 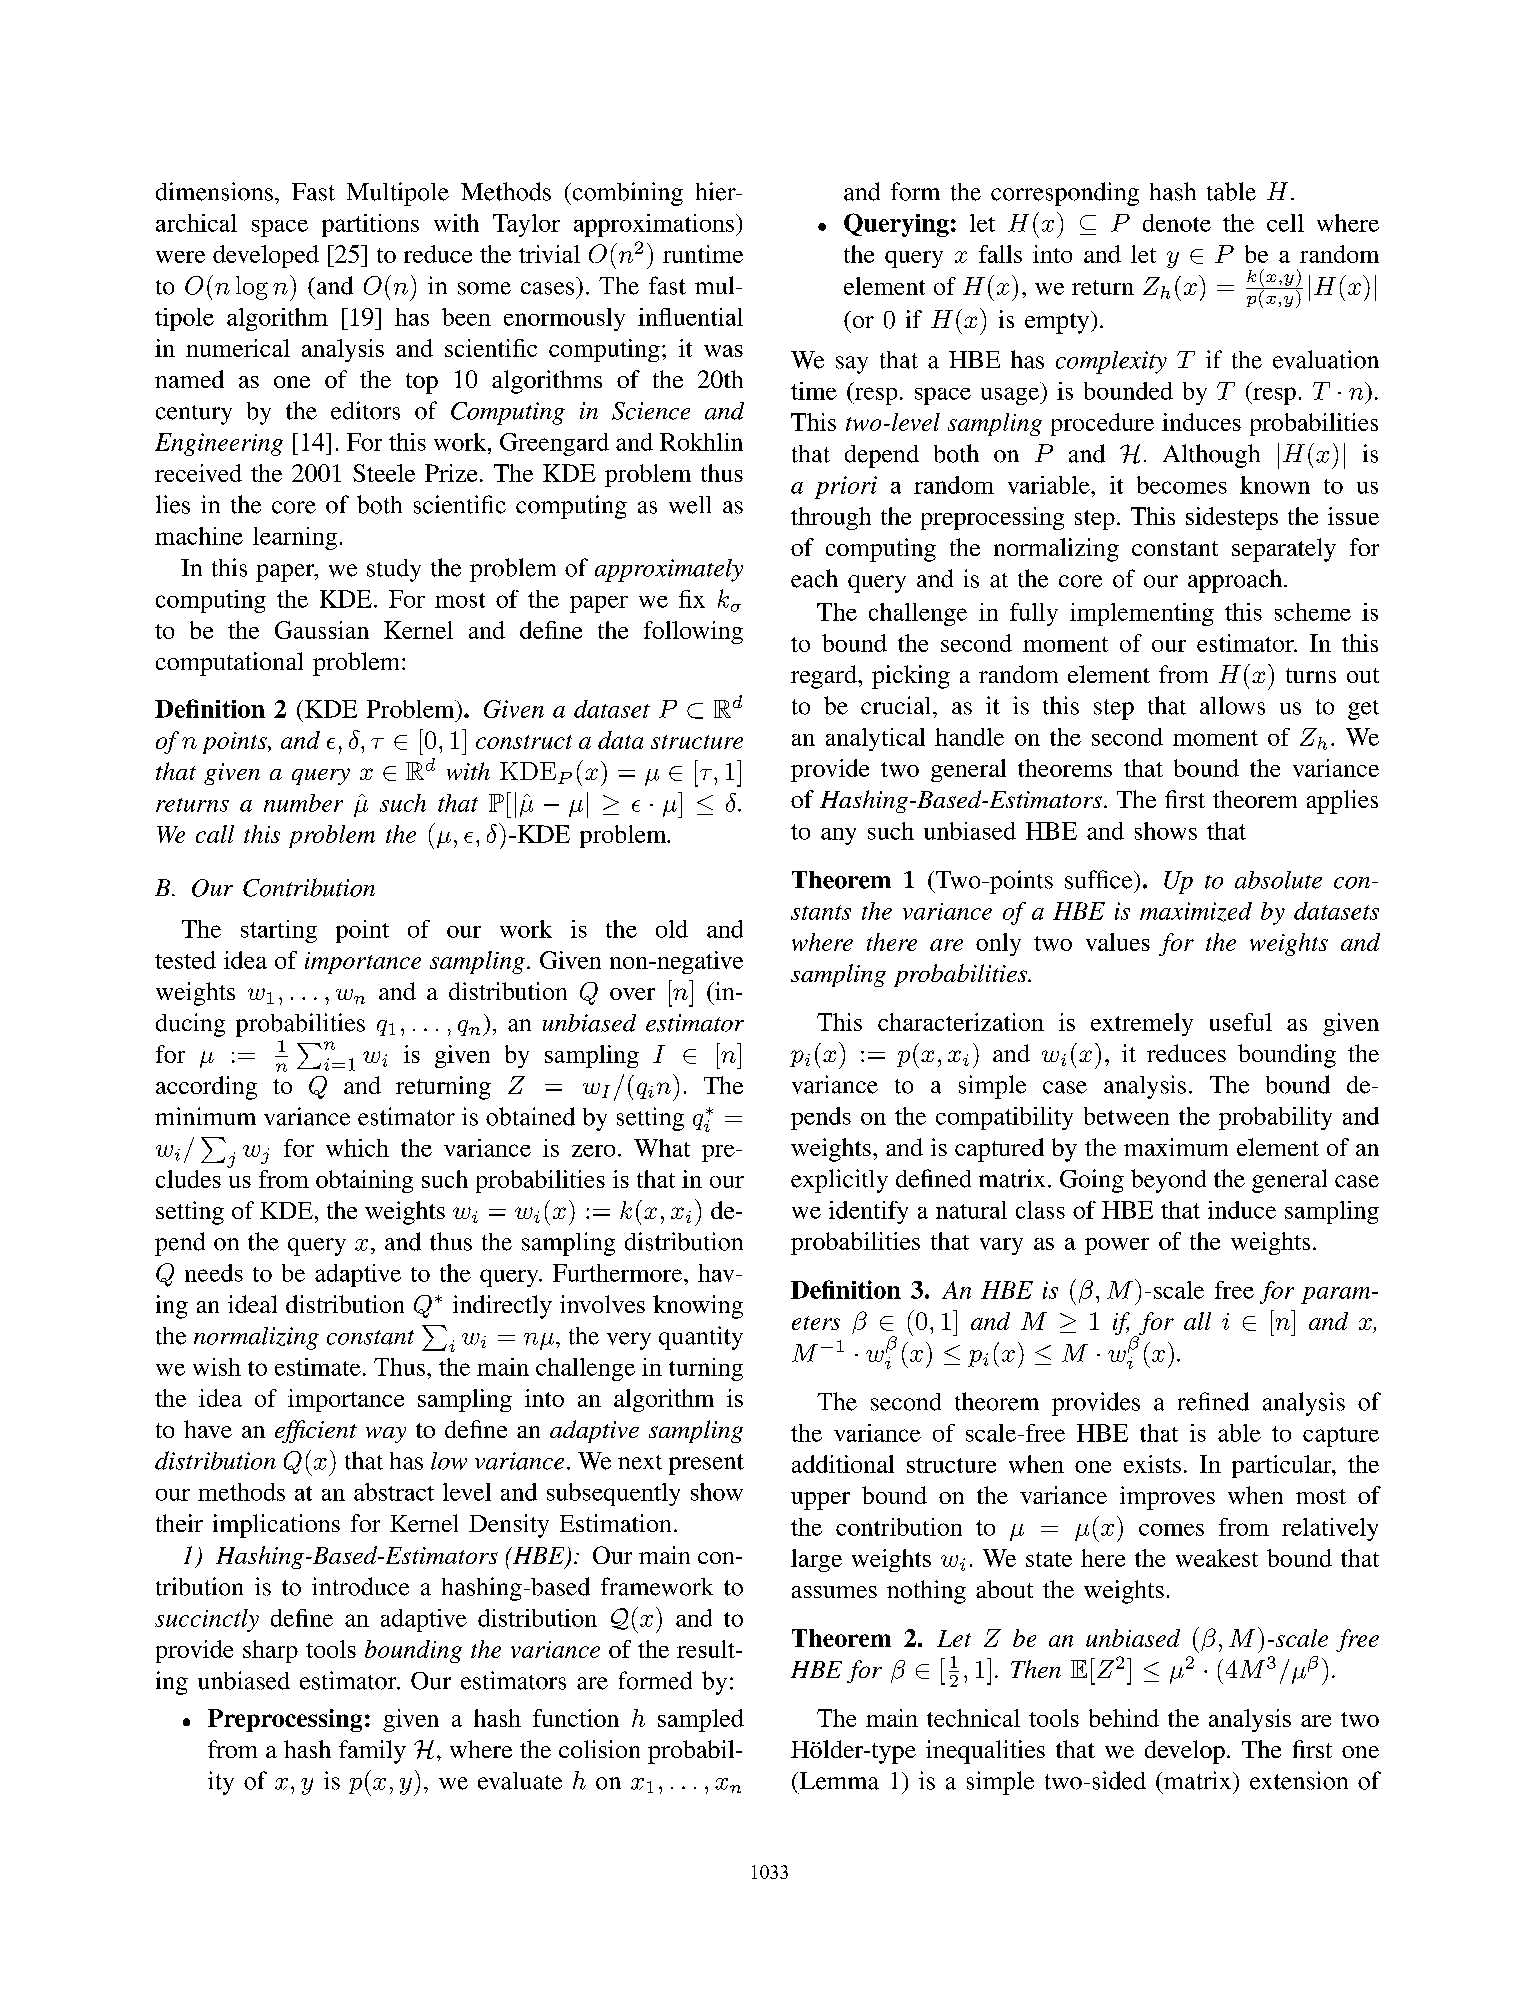 What do you see at coordinates (370, 225) in the screenshot?
I see `partitions` at bounding box center [370, 225].
